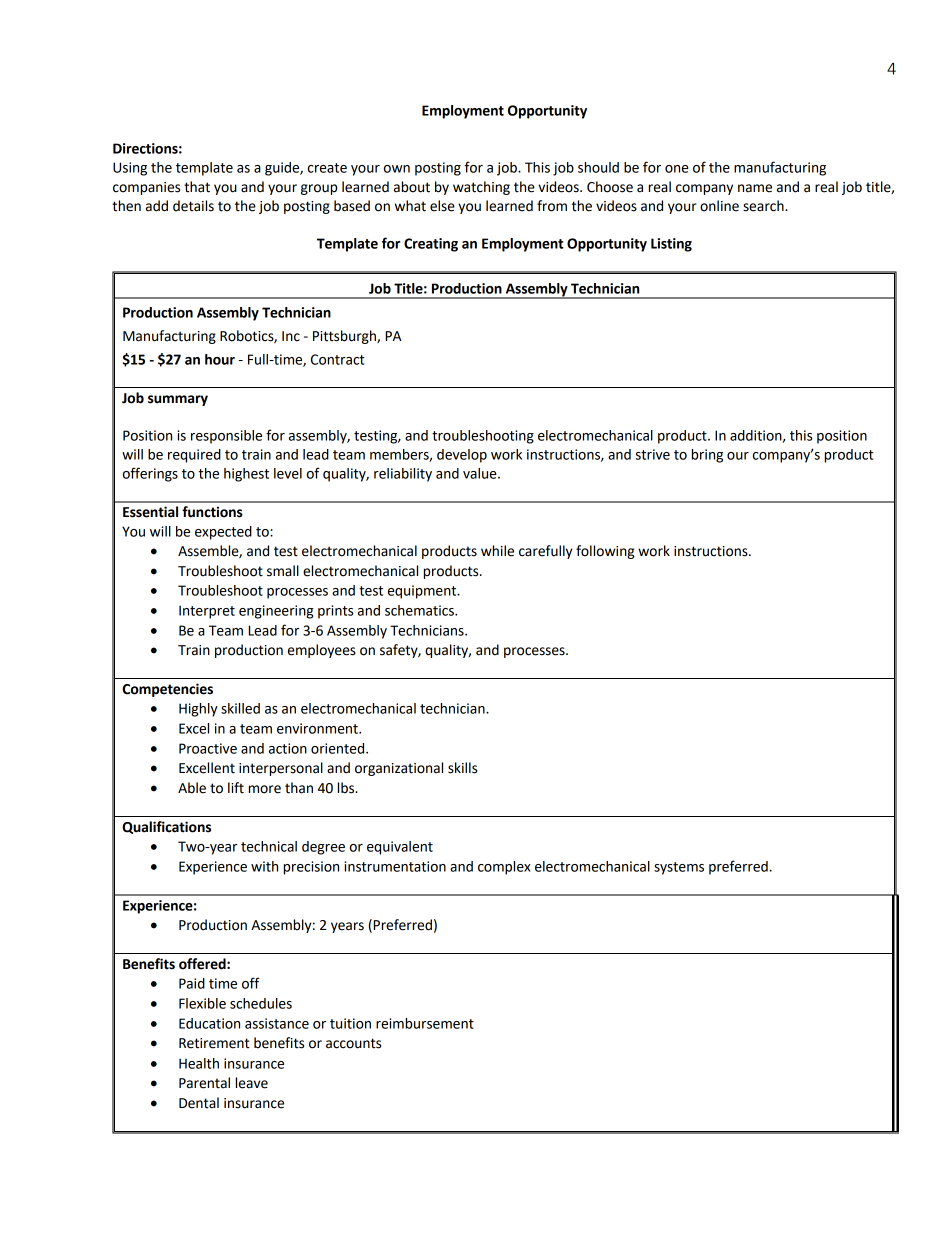  Describe the element at coordinates (719, 206) in the image. I see `online` at that location.
